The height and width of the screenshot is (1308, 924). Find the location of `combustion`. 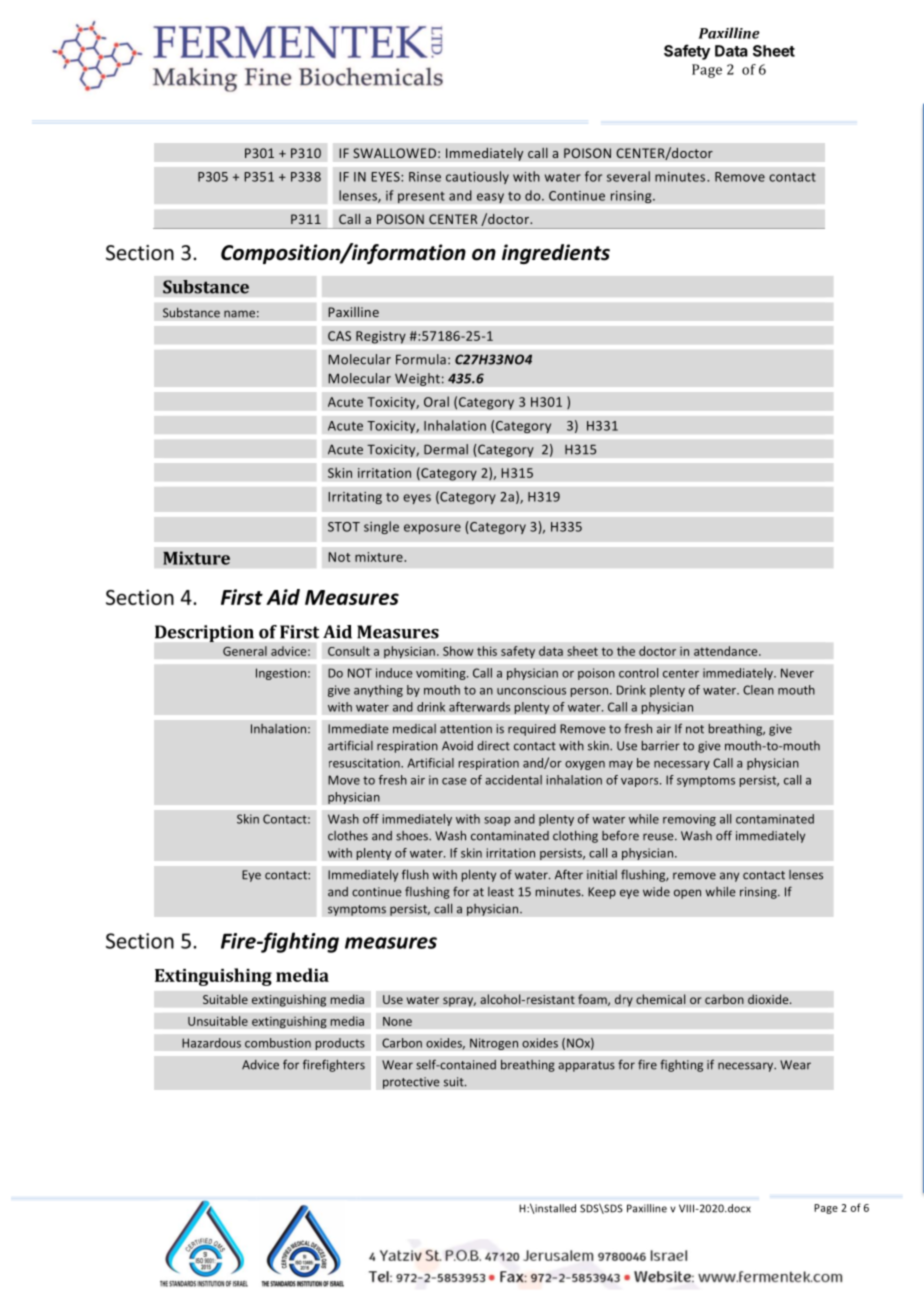

combustion is located at coordinates (278, 1043).
